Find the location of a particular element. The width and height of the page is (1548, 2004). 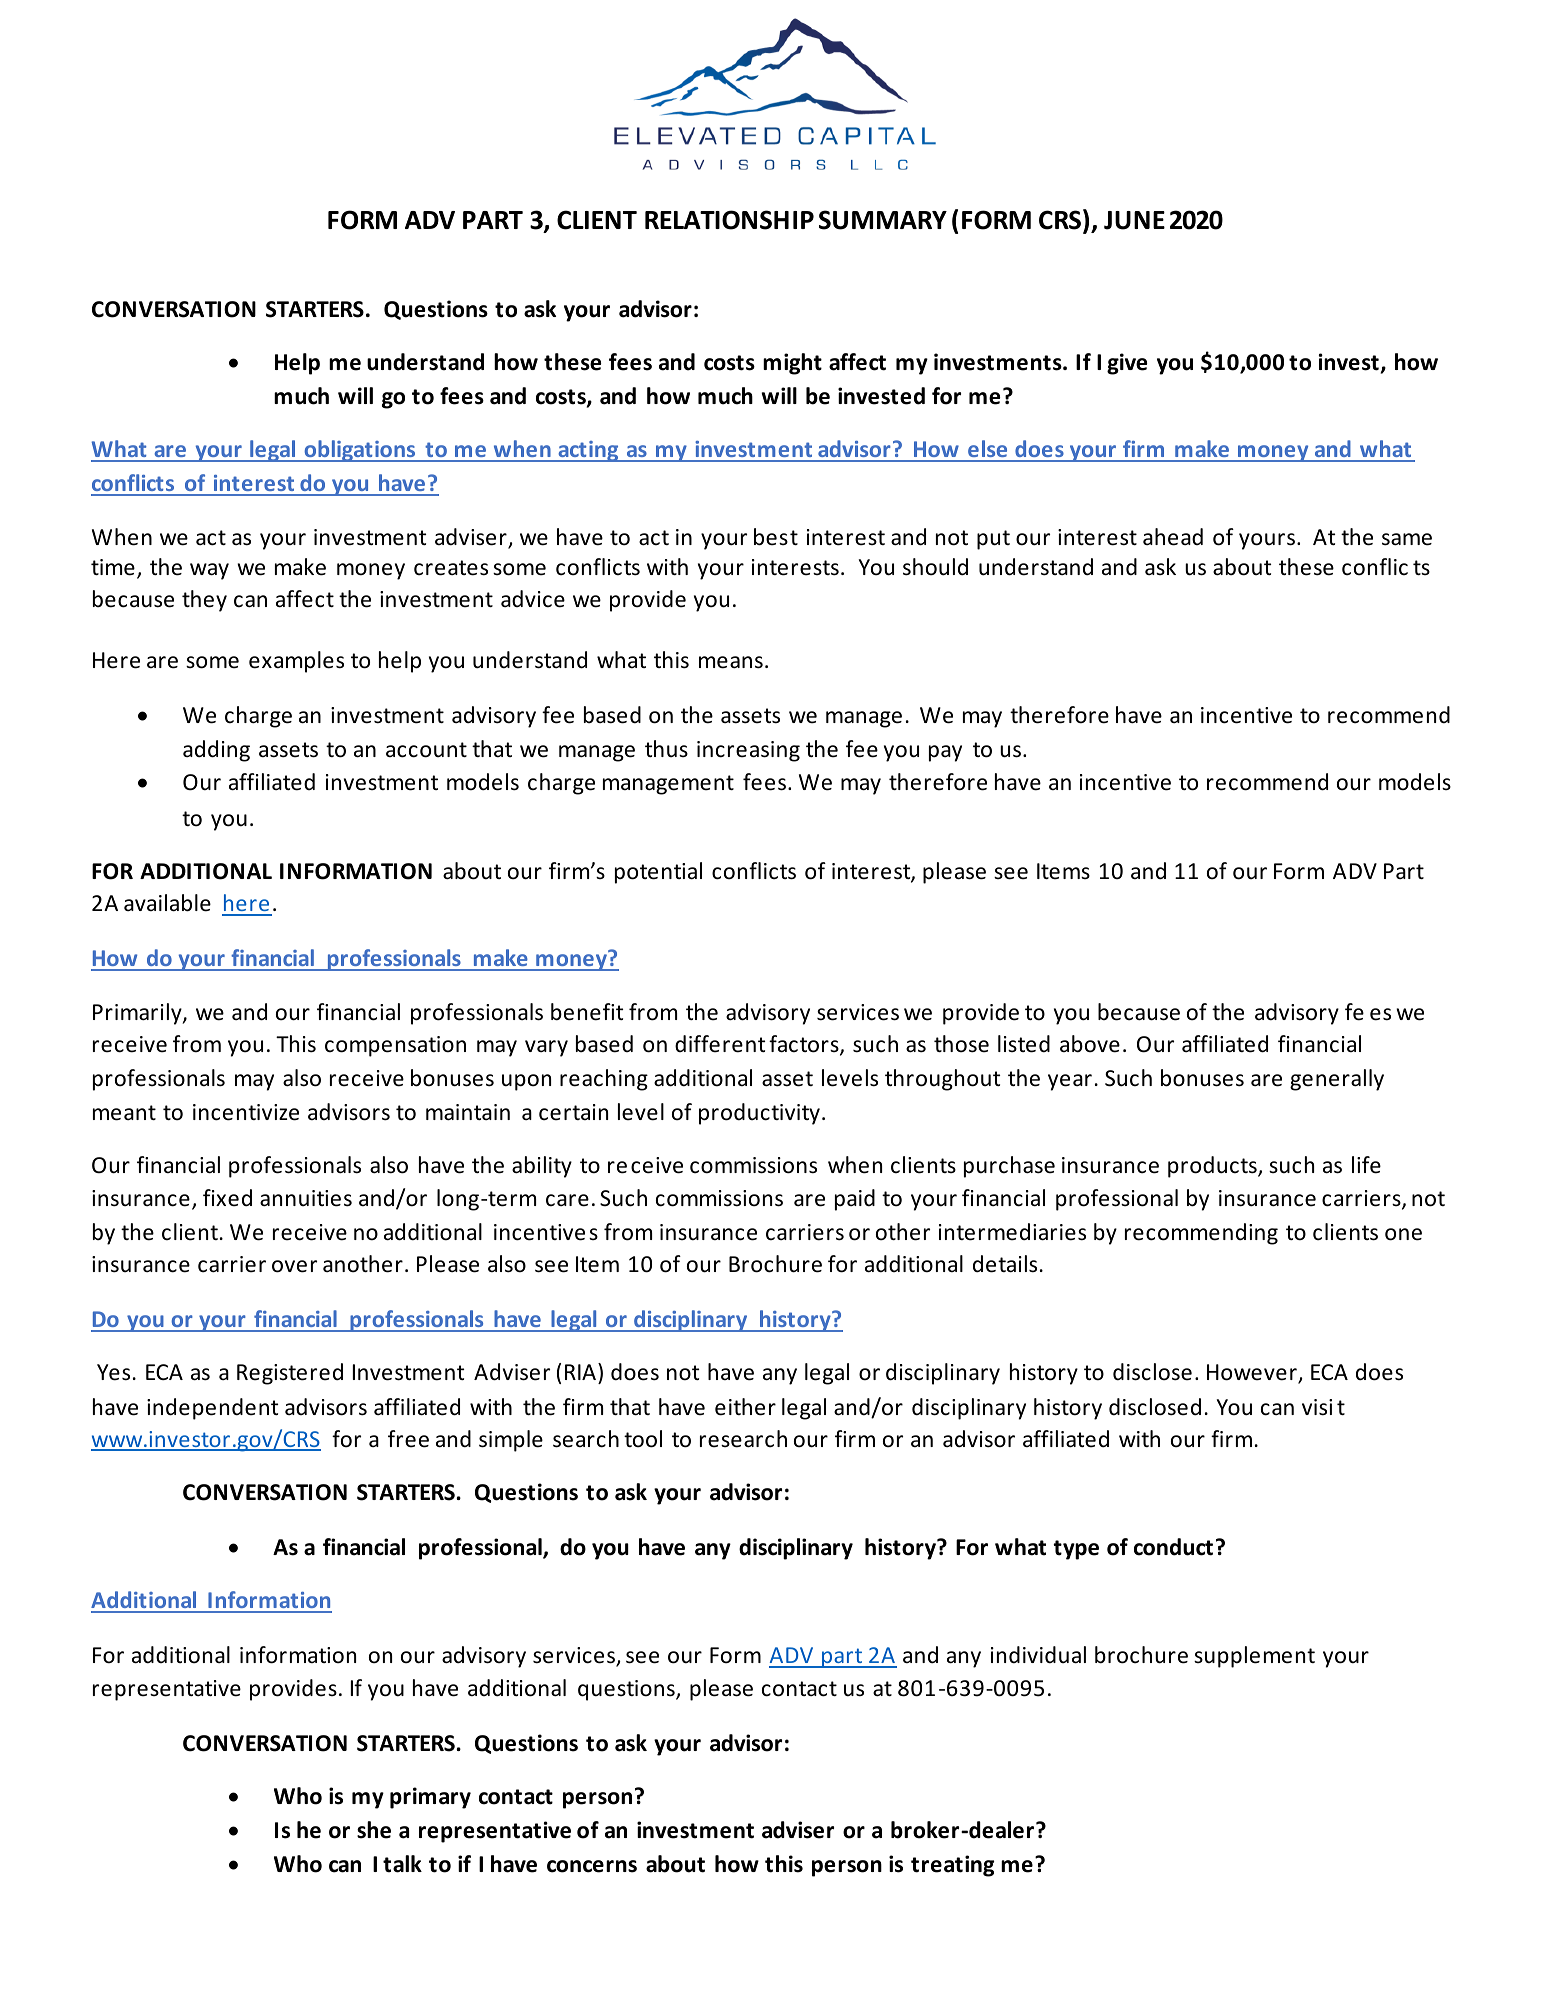

JUNE is located at coordinates (1134, 220).
